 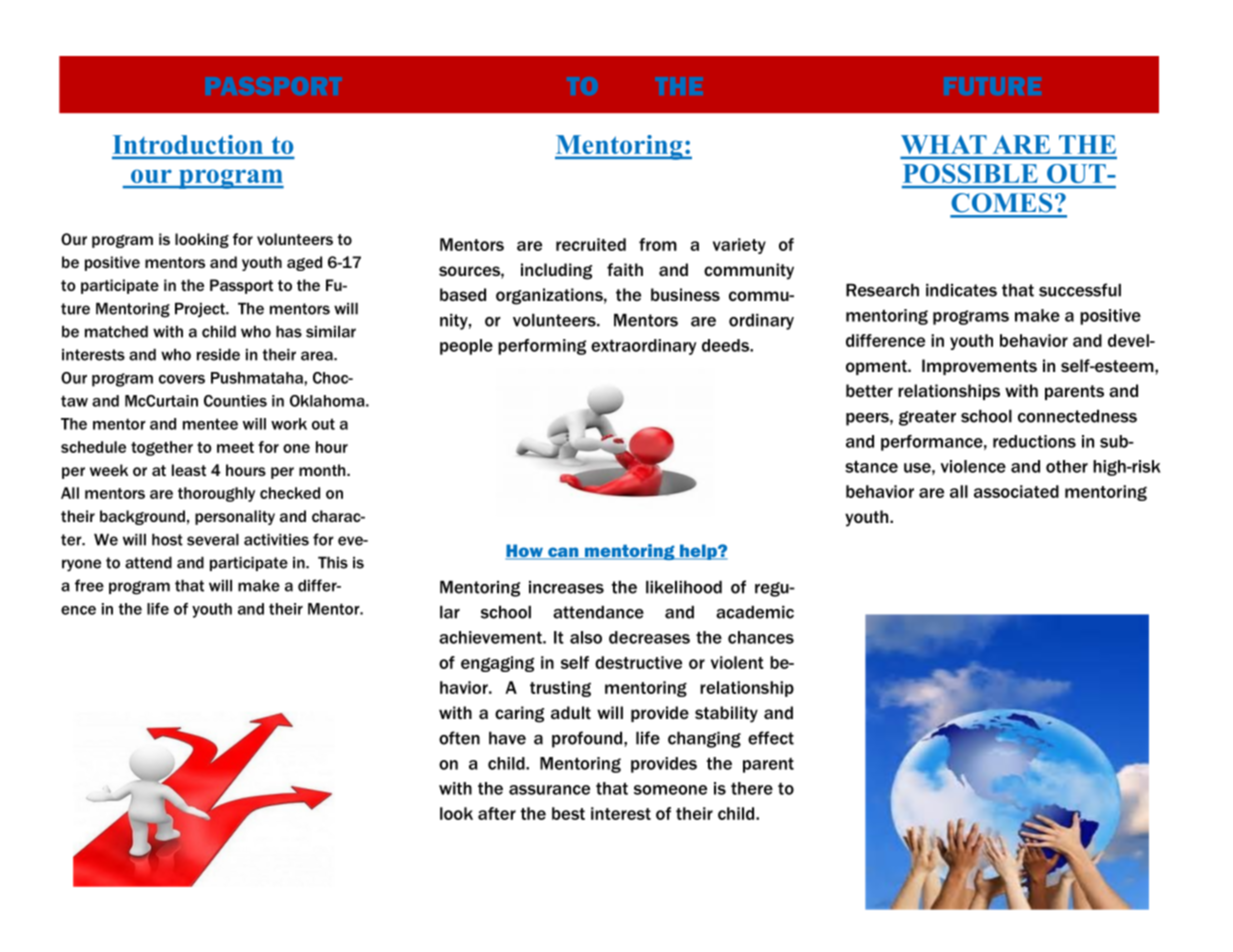 I want to click on indicates, so click(x=961, y=290).
